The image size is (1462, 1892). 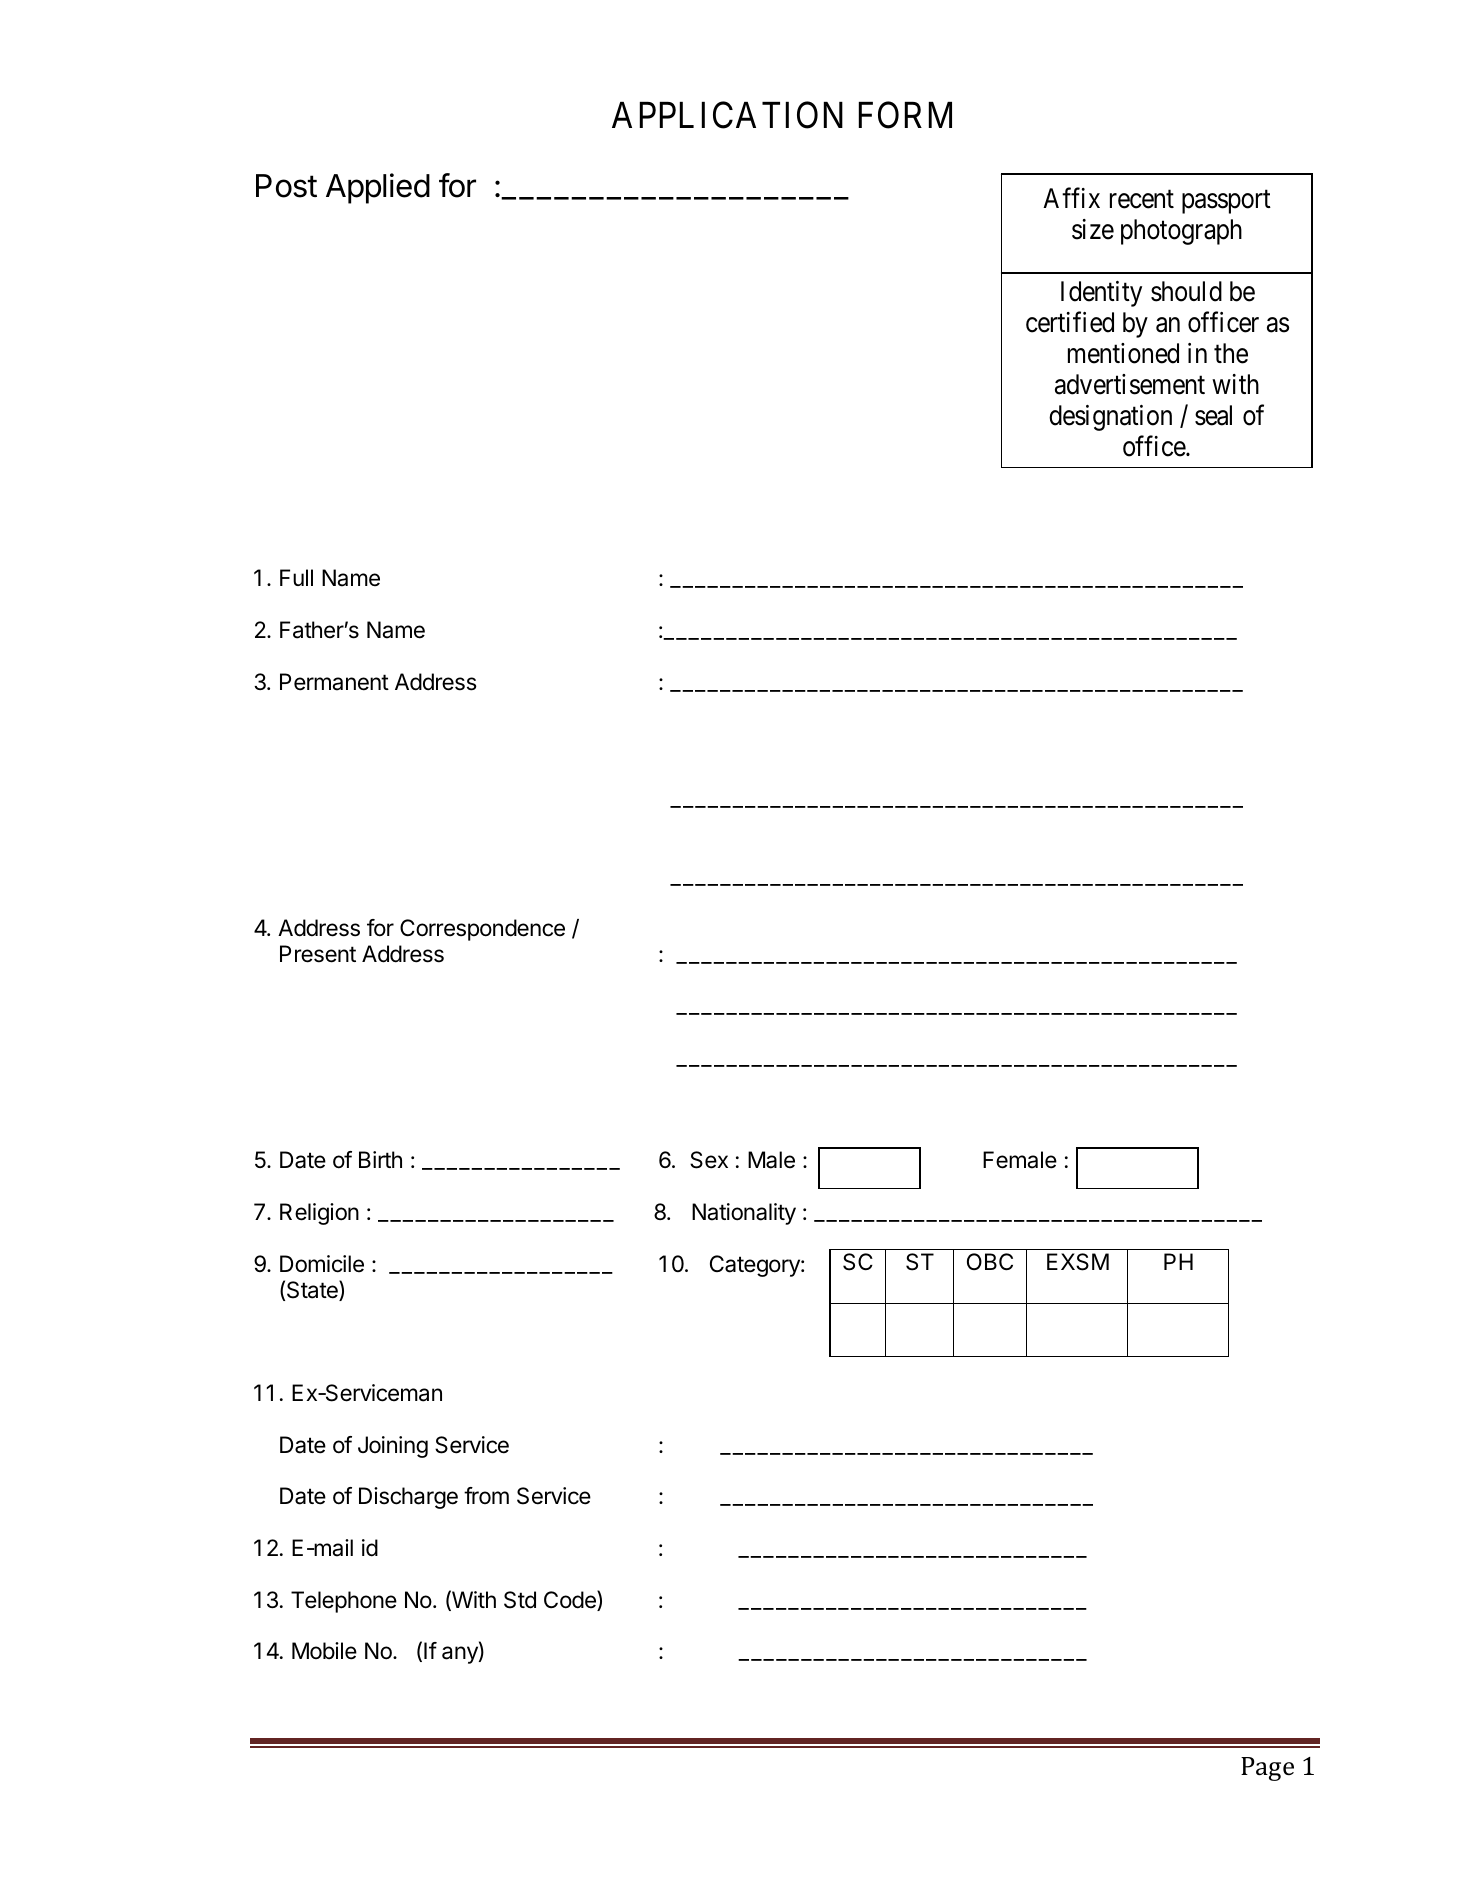 What do you see at coordinates (461, 1655) in the image?
I see `any` at bounding box center [461, 1655].
